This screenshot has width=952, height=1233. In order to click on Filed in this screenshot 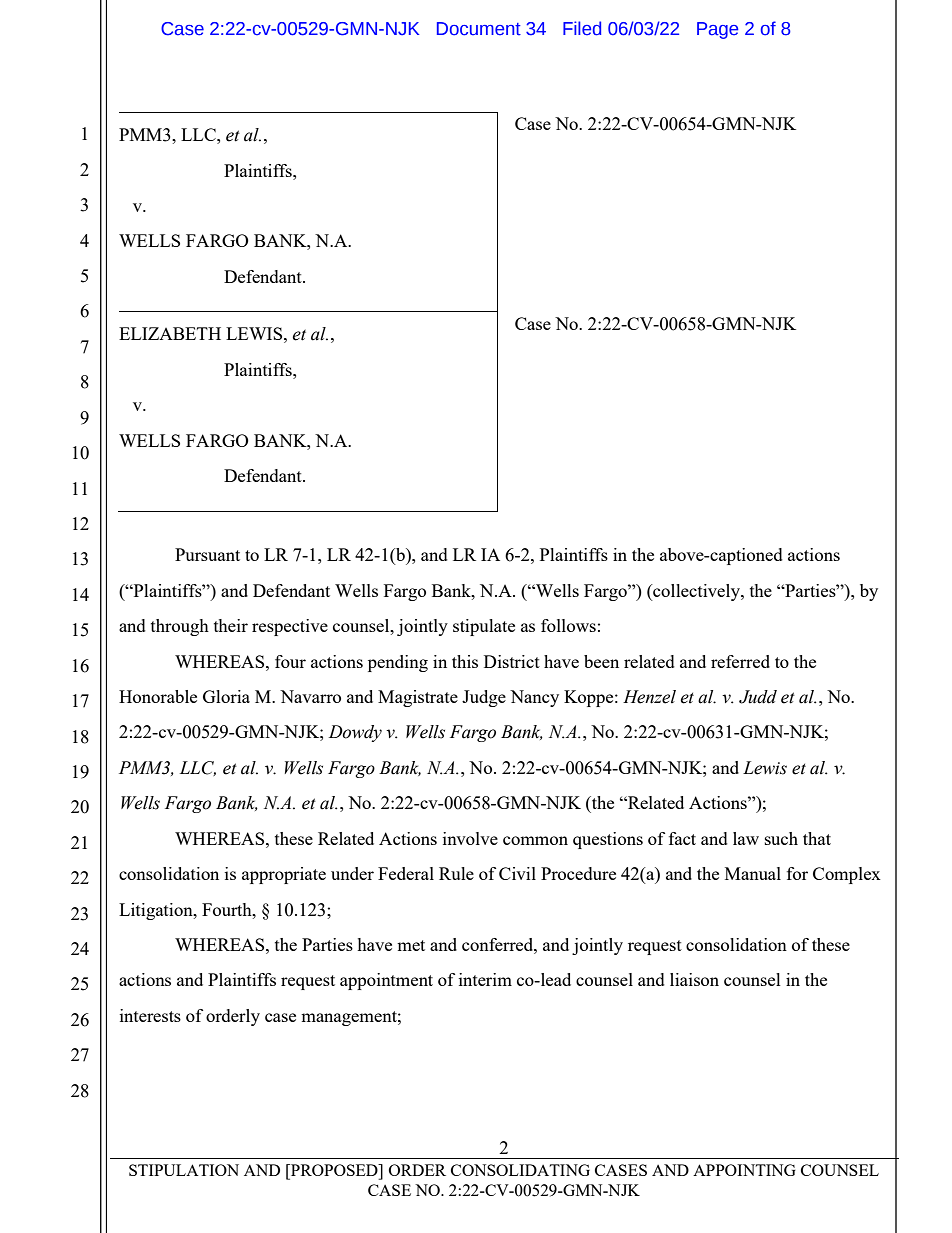, I will do `click(582, 28)`.
